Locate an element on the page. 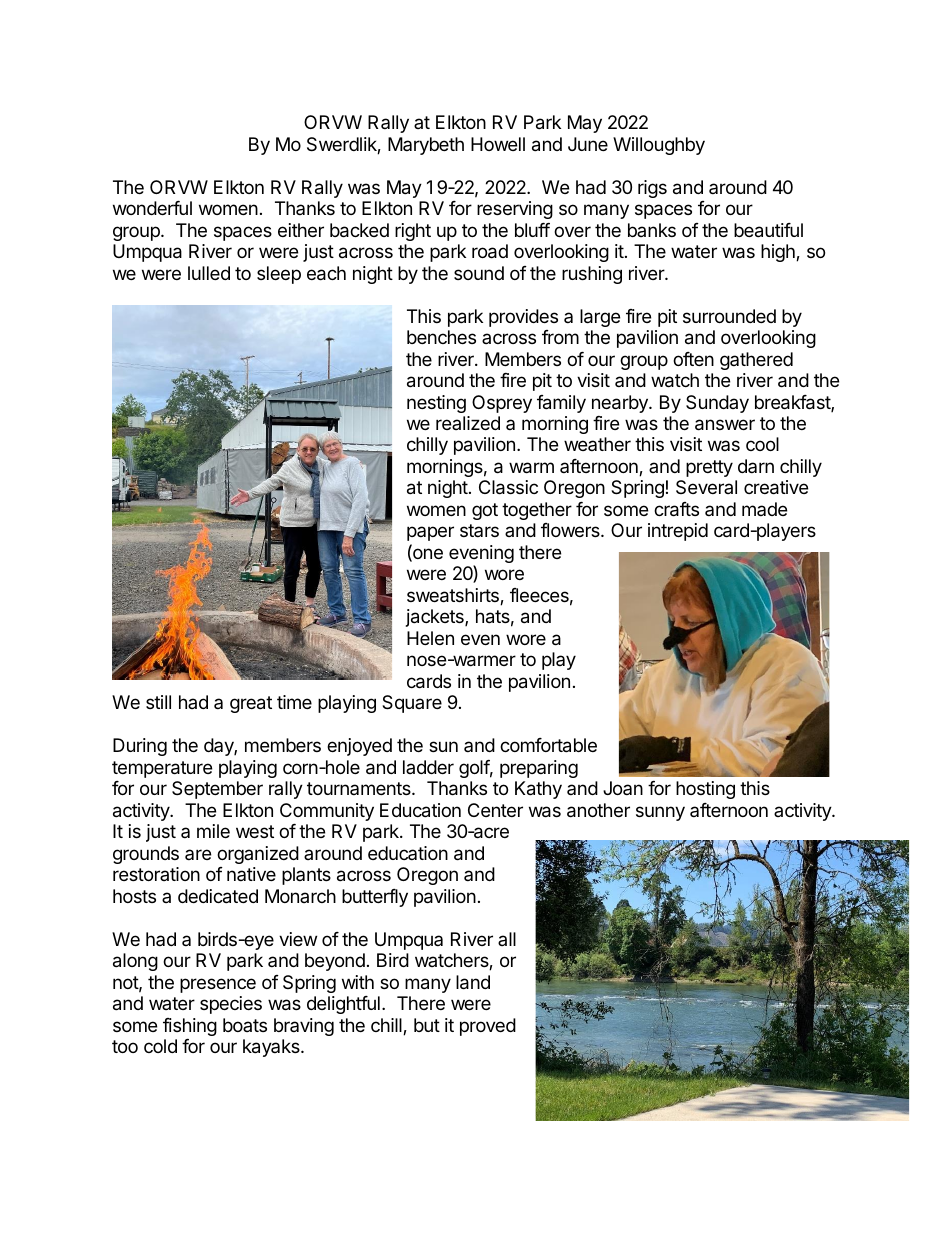 The image size is (952, 1233). realized is located at coordinates (468, 423).
